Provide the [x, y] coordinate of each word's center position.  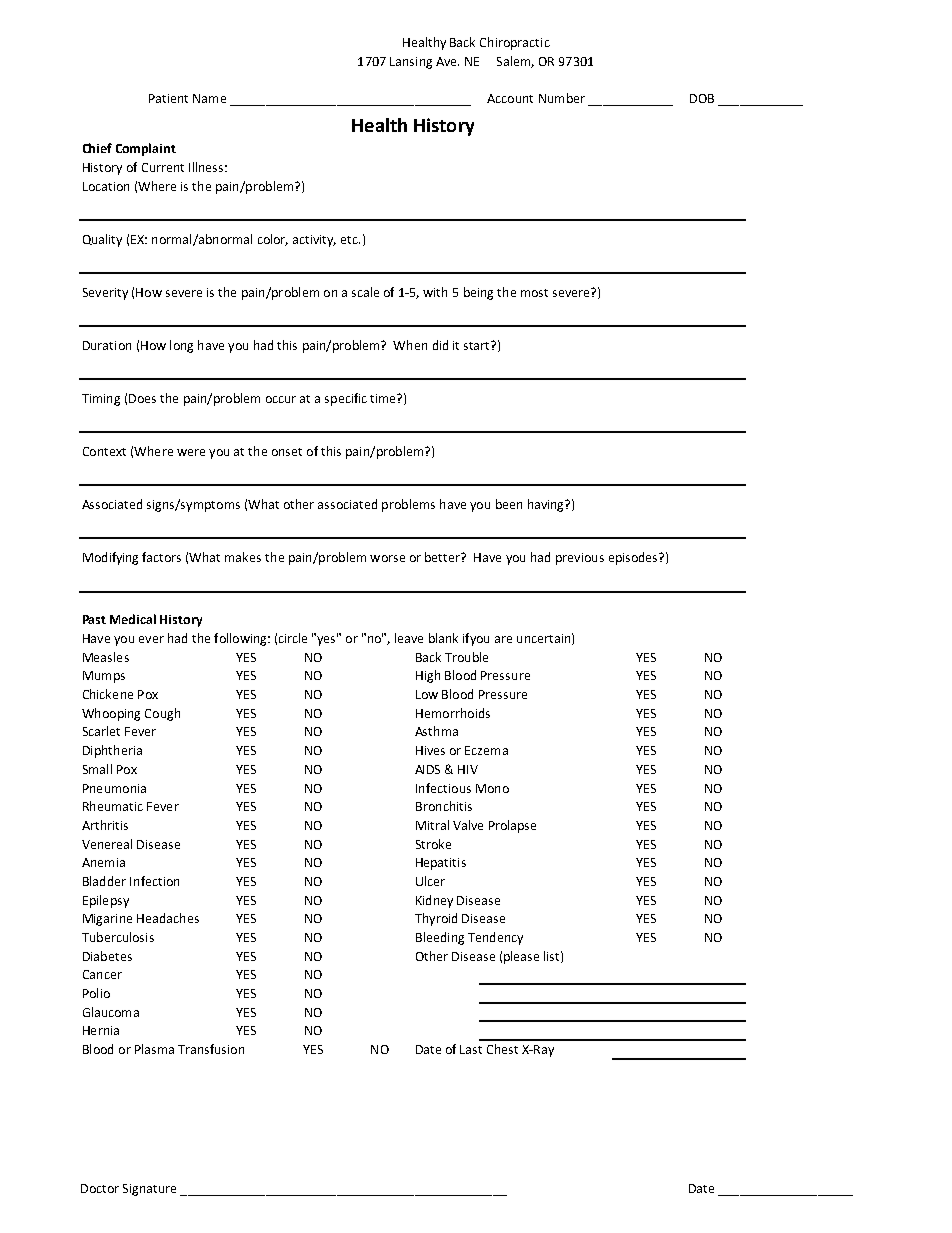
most [534, 293]
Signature [149, 1190]
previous [580, 559]
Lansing [411, 63]
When [410, 345]
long [181, 346]
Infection [154, 881]
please [521, 957]
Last [471, 1049]
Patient [168, 98]
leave [409, 638]
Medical [133, 619]
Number [562, 98]
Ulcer [430, 881]
